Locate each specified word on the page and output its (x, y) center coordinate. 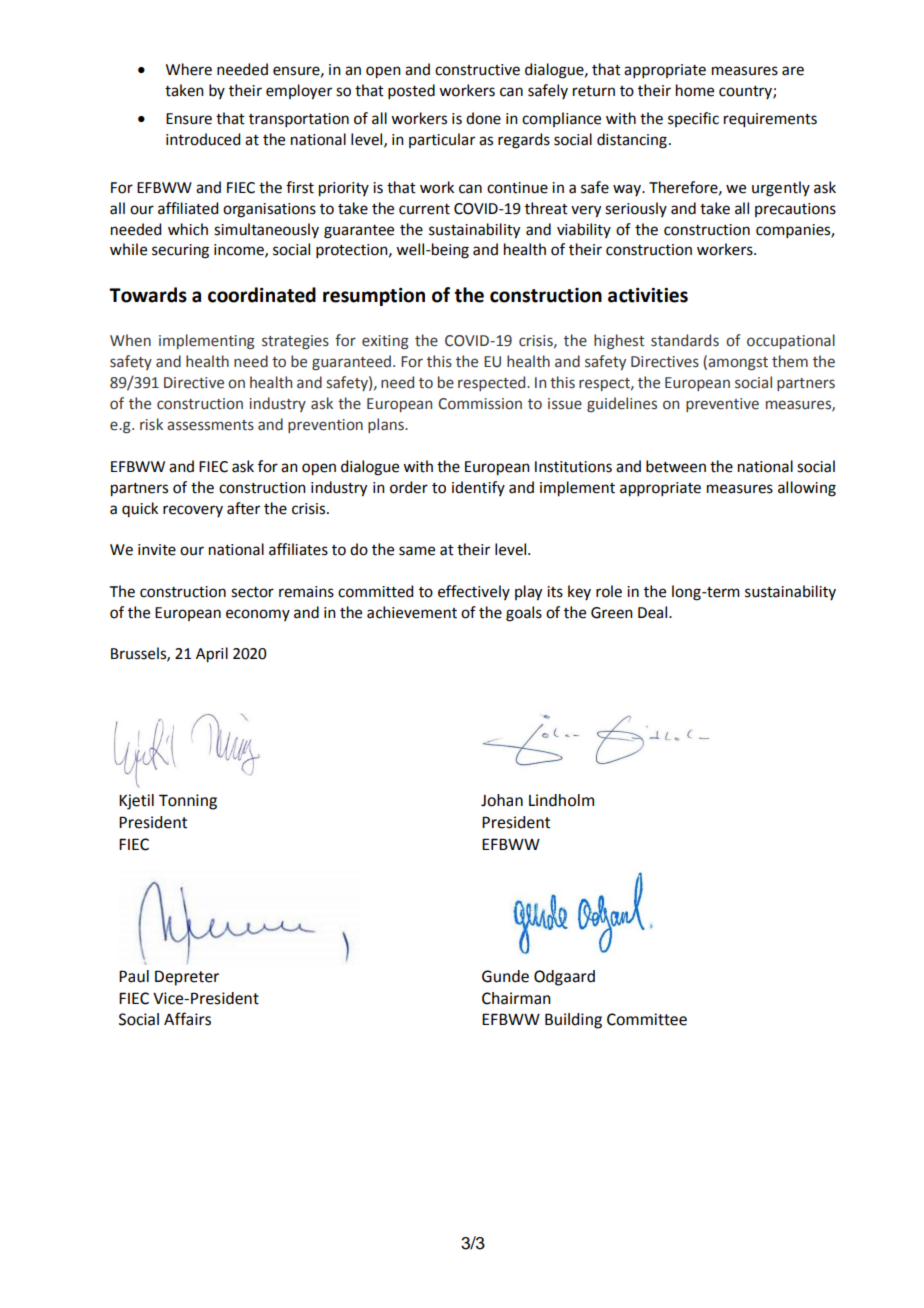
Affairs (187, 1019)
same (417, 551)
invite (157, 550)
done (483, 118)
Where (189, 69)
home (695, 90)
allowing (807, 489)
